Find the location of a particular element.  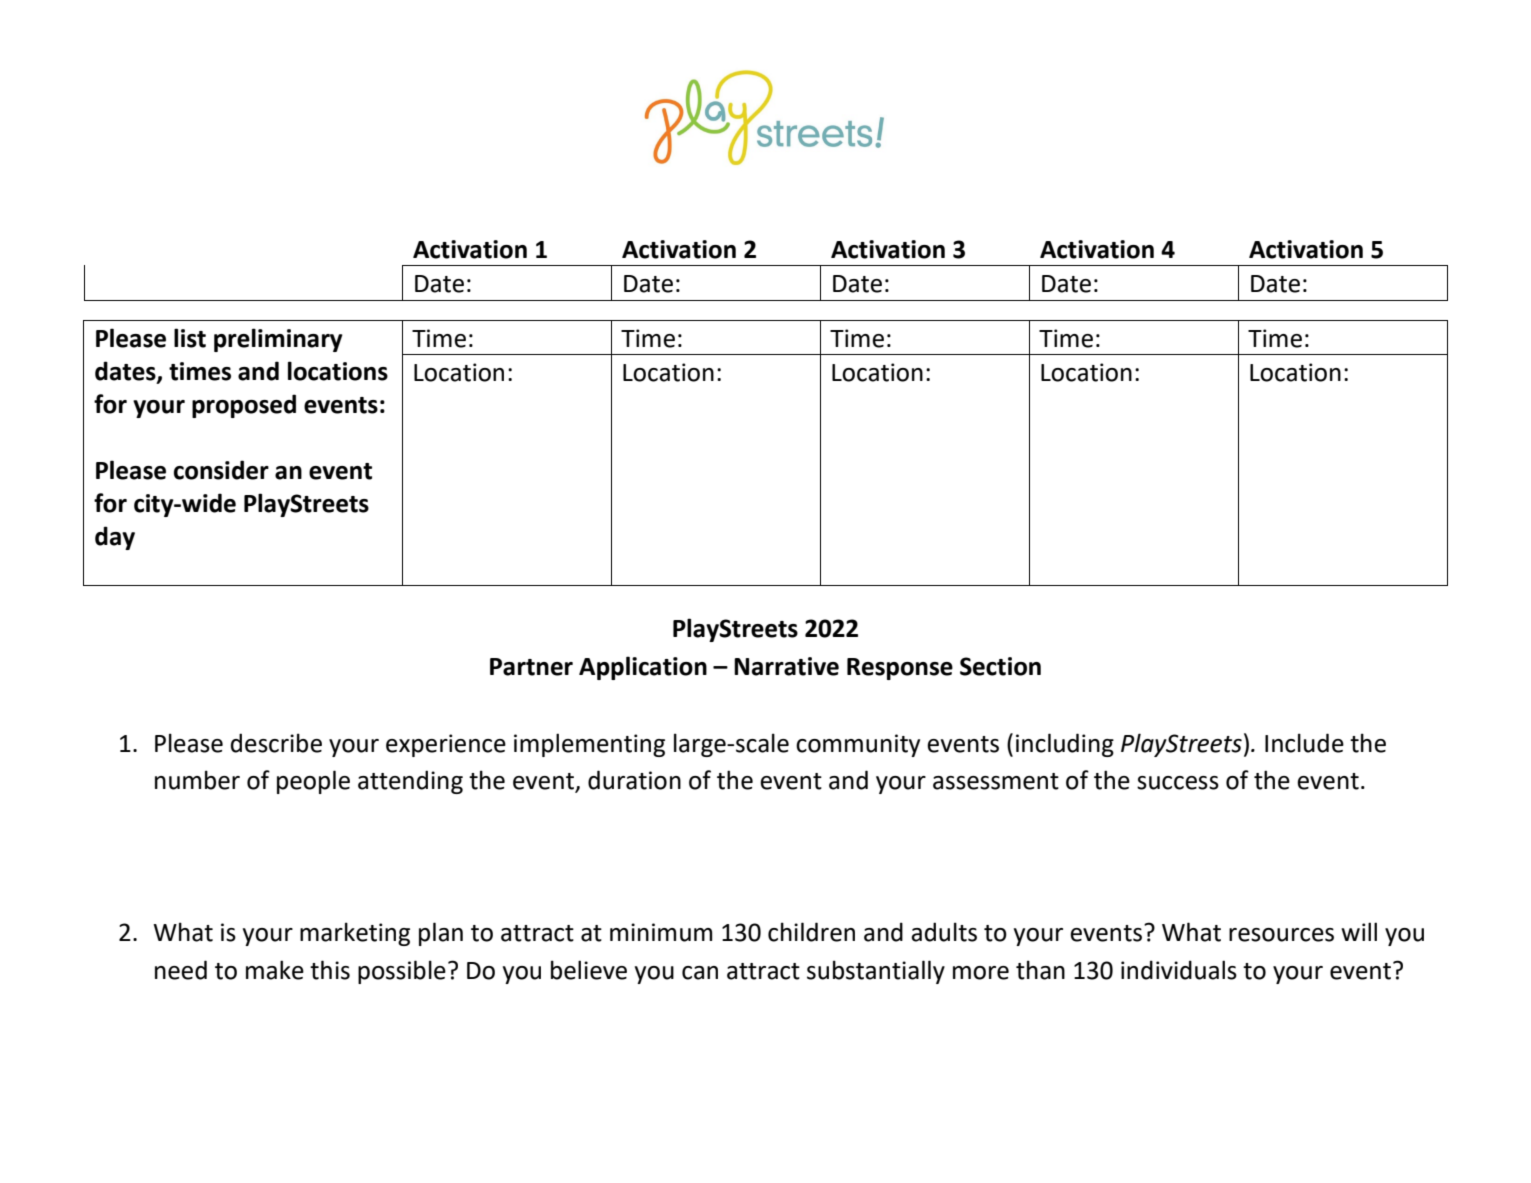

can is located at coordinates (700, 973).
